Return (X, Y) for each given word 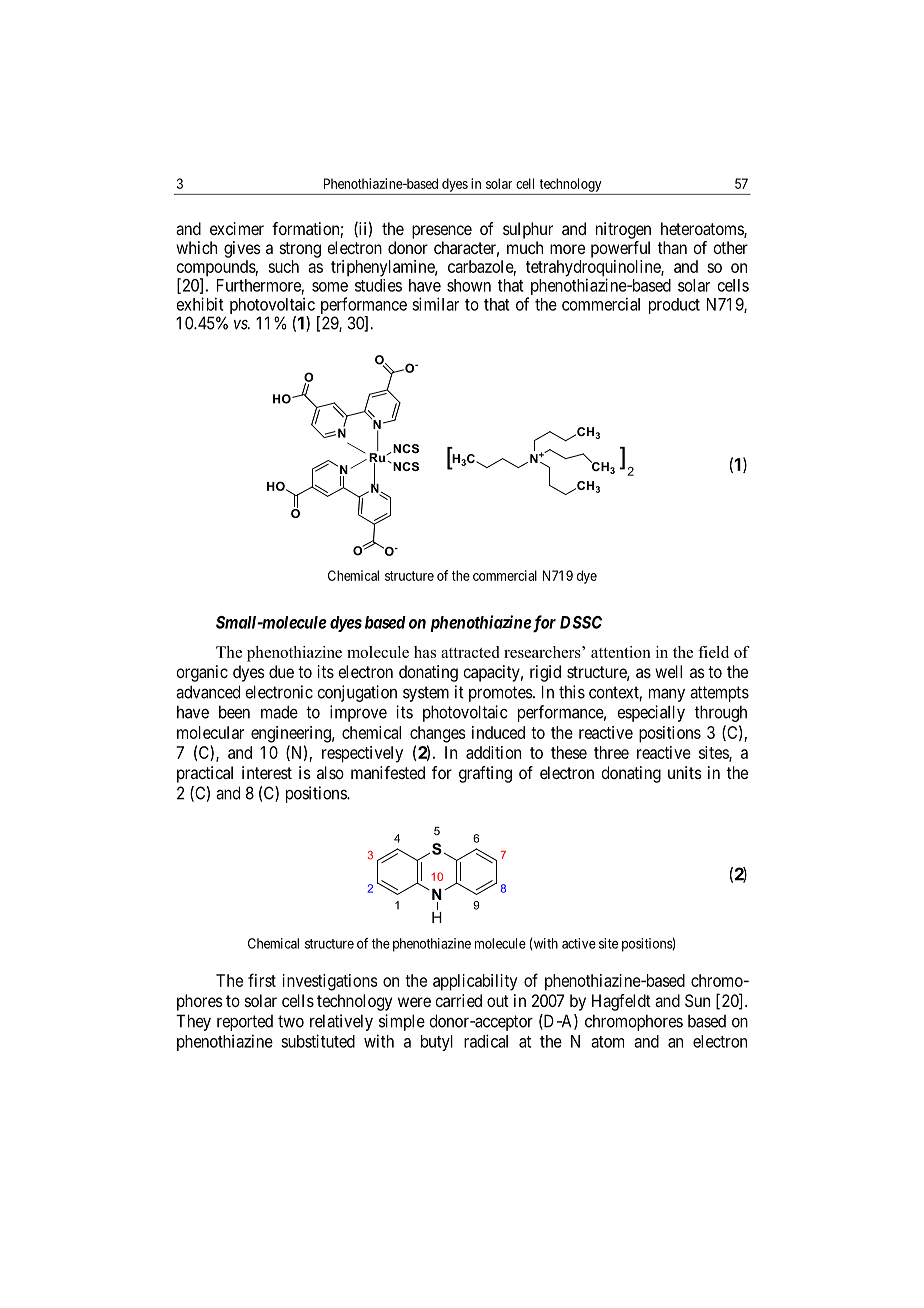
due (281, 671)
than (672, 247)
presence (442, 232)
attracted (470, 652)
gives (242, 249)
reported (245, 1023)
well (668, 671)
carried (458, 1000)
